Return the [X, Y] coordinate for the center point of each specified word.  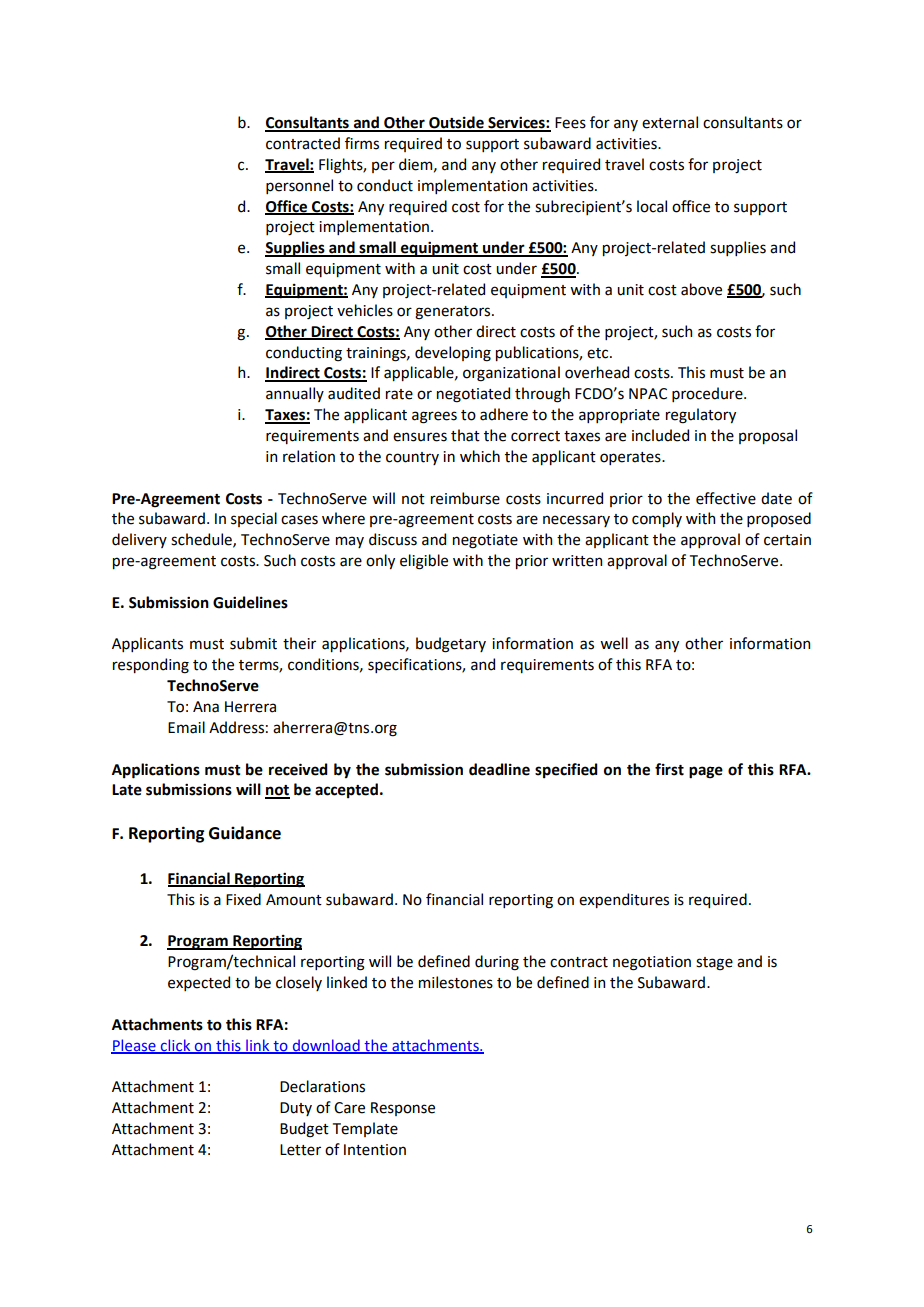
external [670, 122]
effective [726, 498]
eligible [424, 562]
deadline [499, 769]
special [254, 519]
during [497, 963]
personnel [299, 186]
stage [714, 964]
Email [186, 727]
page [706, 772]
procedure [708, 394]
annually [295, 394]
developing [453, 354]
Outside [456, 123]
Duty [296, 1109]
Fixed [243, 899]
